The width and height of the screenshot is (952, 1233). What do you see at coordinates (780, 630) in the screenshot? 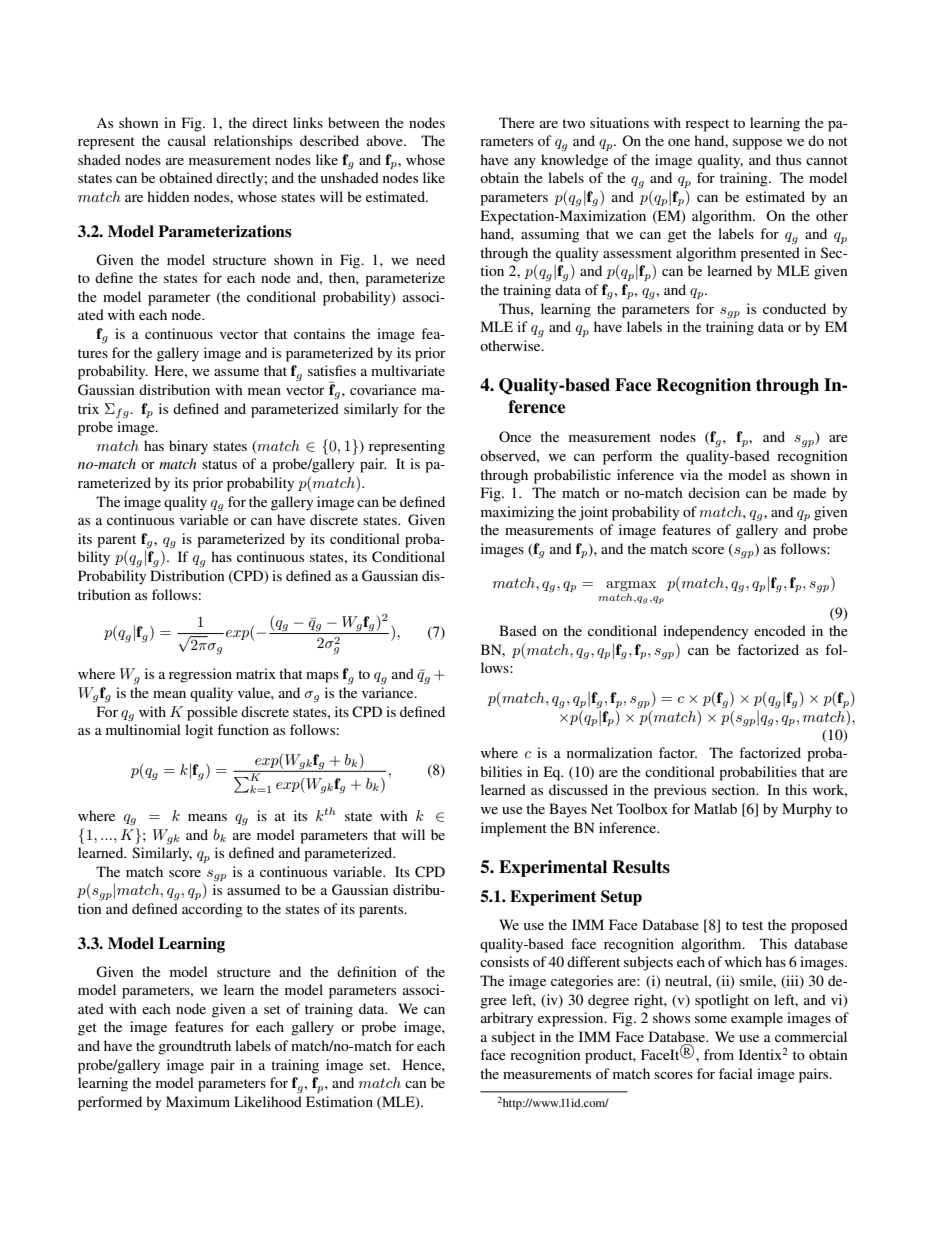
I see `encoded` at bounding box center [780, 630].
